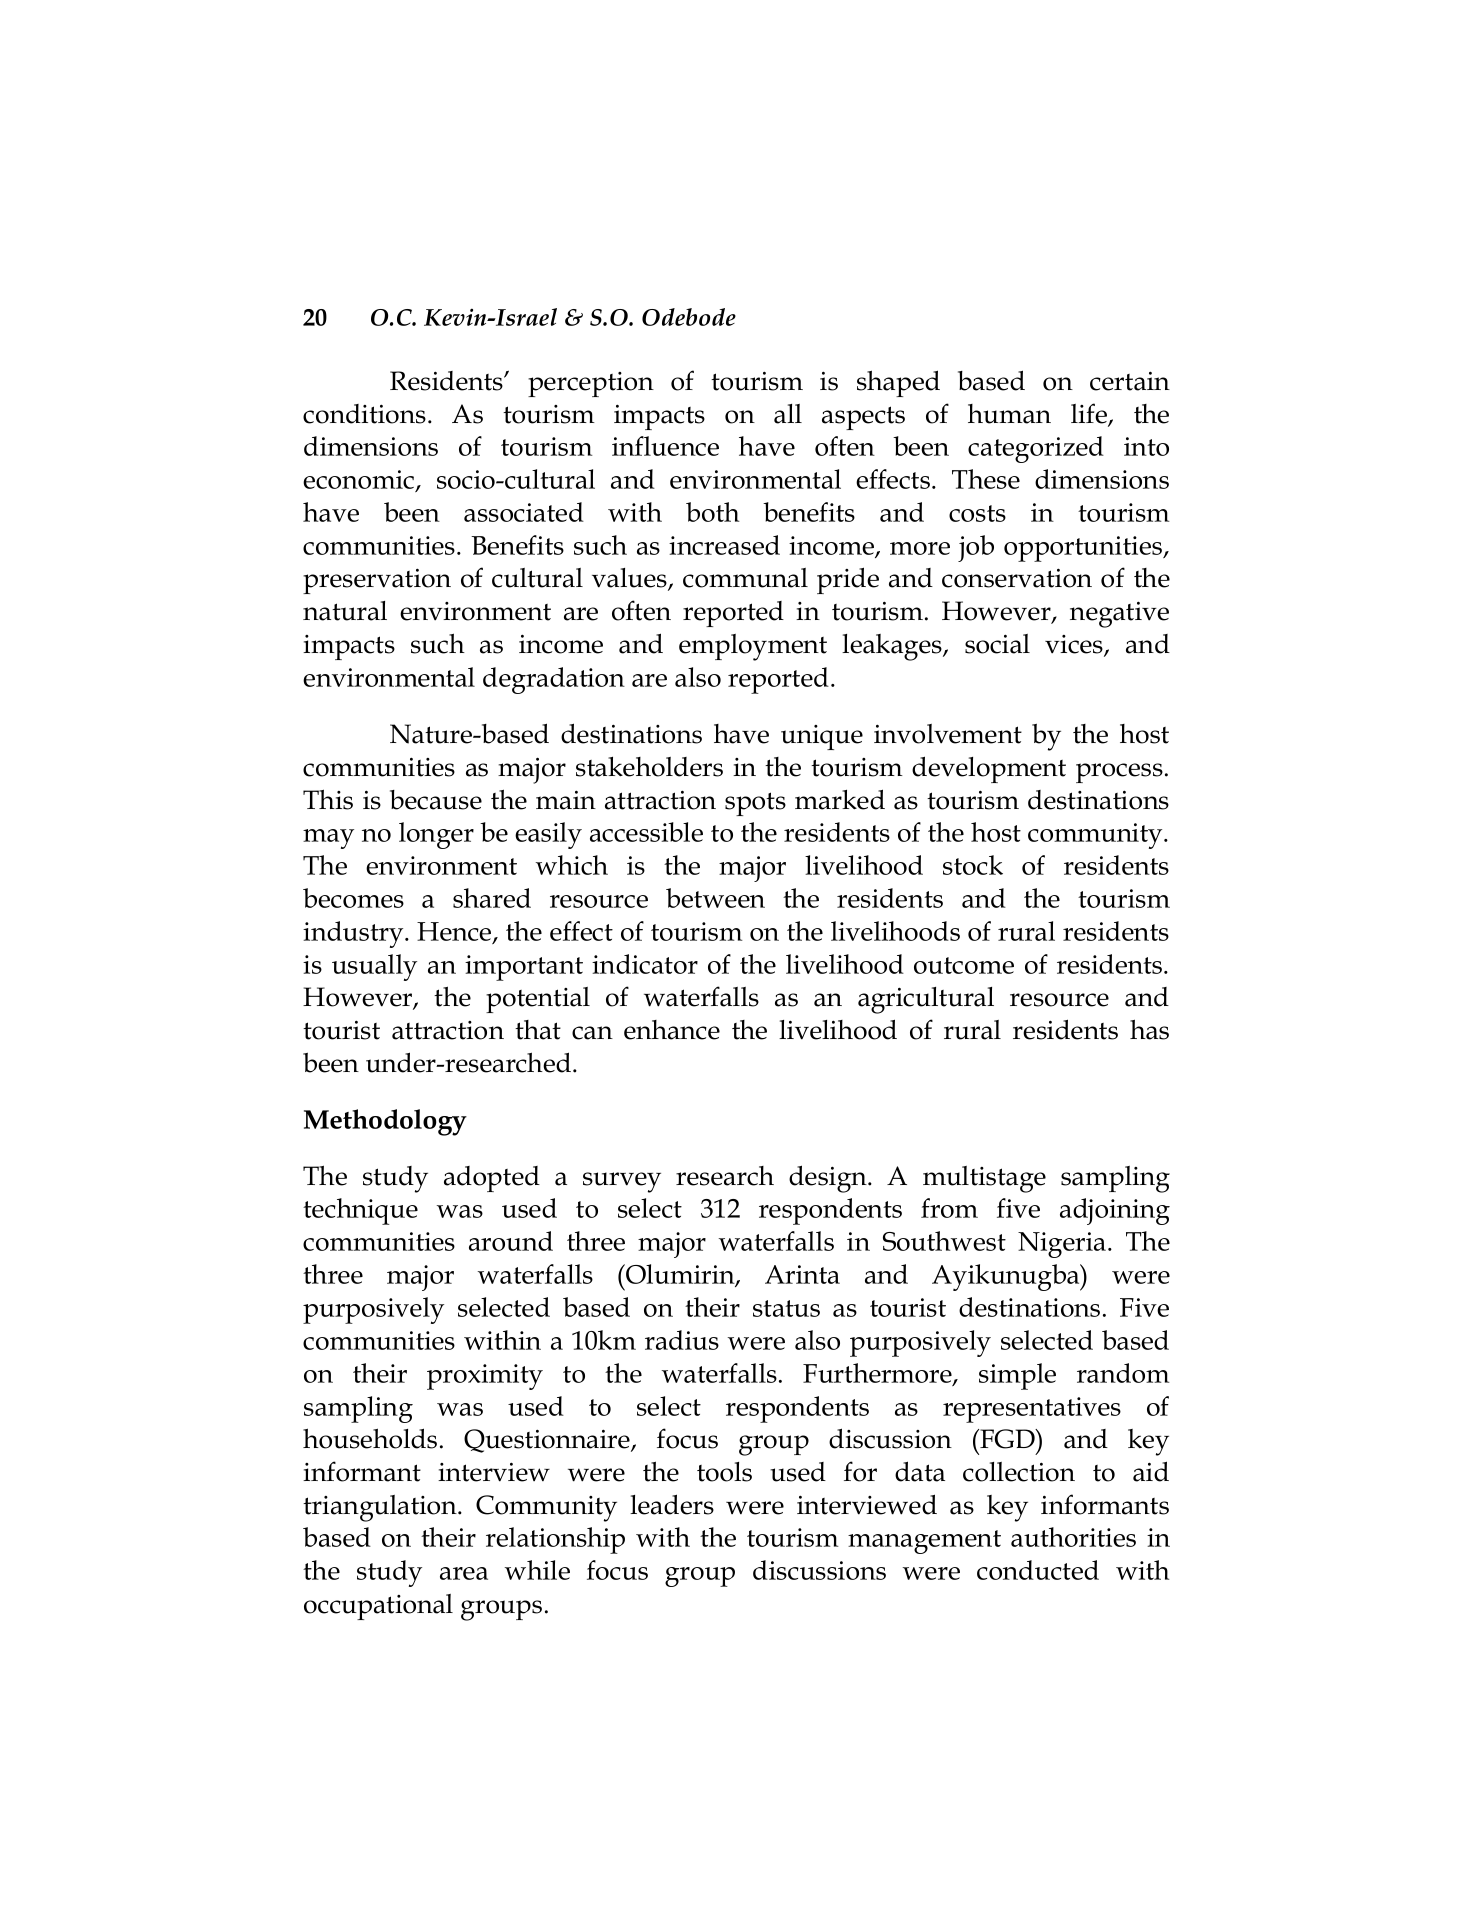 The height and width of the screenshot is (1906, 1473). Describe the element at coordinates (1038, 1570) in the screenshot. I see `conducted` at that location.
